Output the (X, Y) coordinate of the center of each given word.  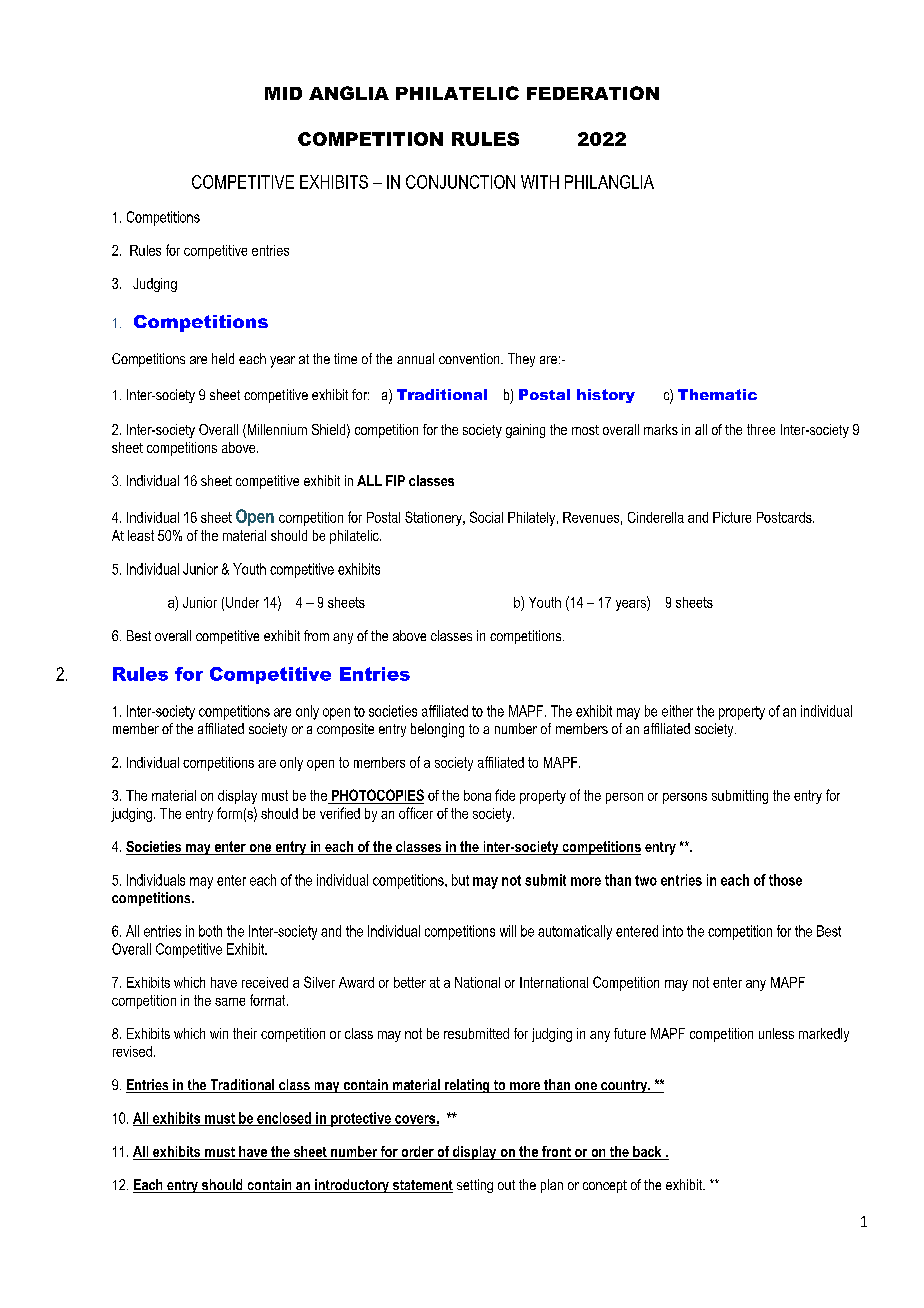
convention (470, 358)
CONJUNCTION (460, 182)
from (316, 635)
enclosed (284, 1119)
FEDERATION (593, 93)
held (223, 358)
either (677, 711)
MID (283, 93)
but (460, 880)
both (210, 931)
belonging (437, 730)
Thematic (717, 394)
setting (475, 1186)
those (785, 880)
